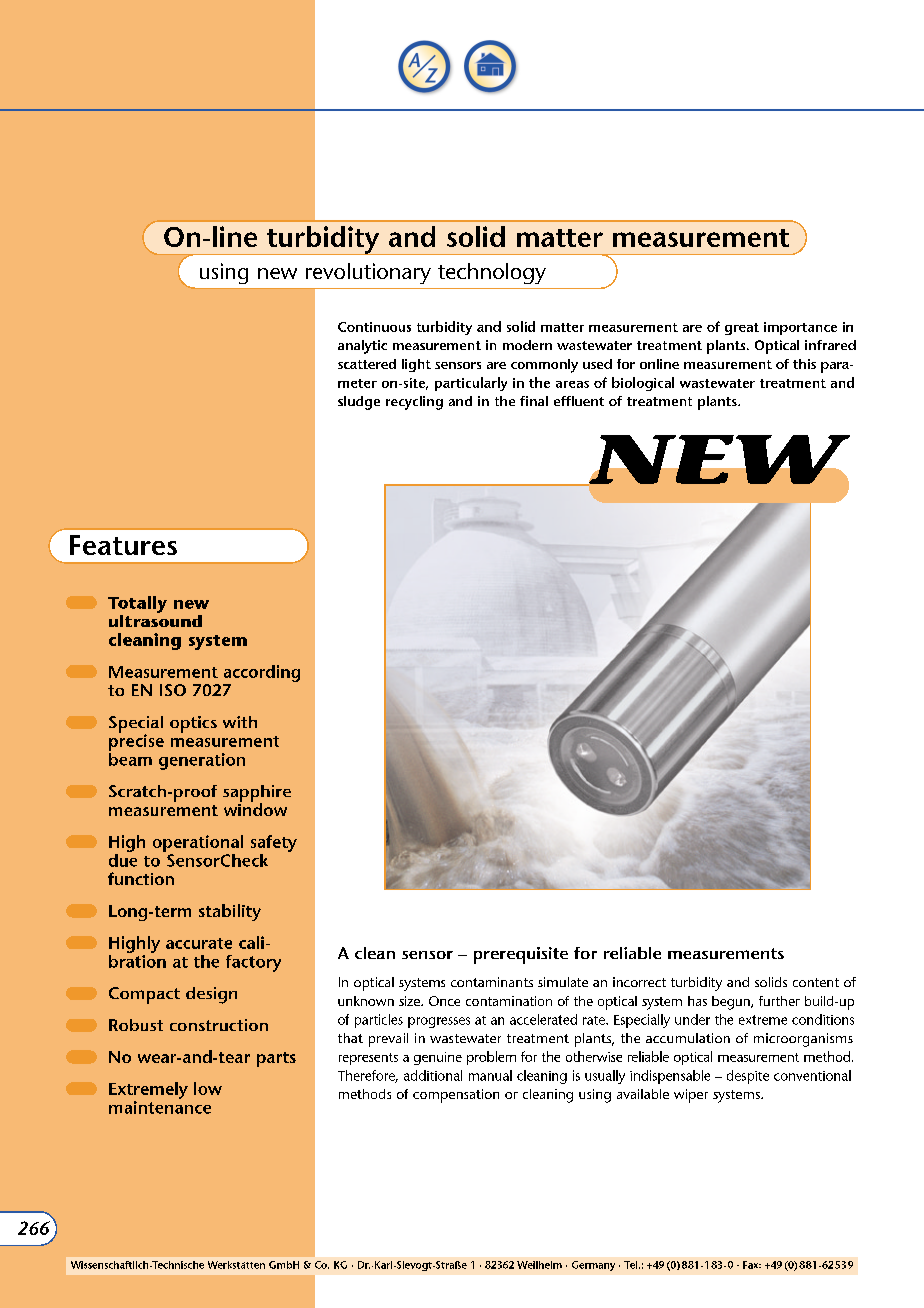 Image resolution: width=924 pixels, height=1308 pixels. What do you see at coordinates (444, 1001) in the screenshot?
I see `Once` at bounding box center [444, 1001].
